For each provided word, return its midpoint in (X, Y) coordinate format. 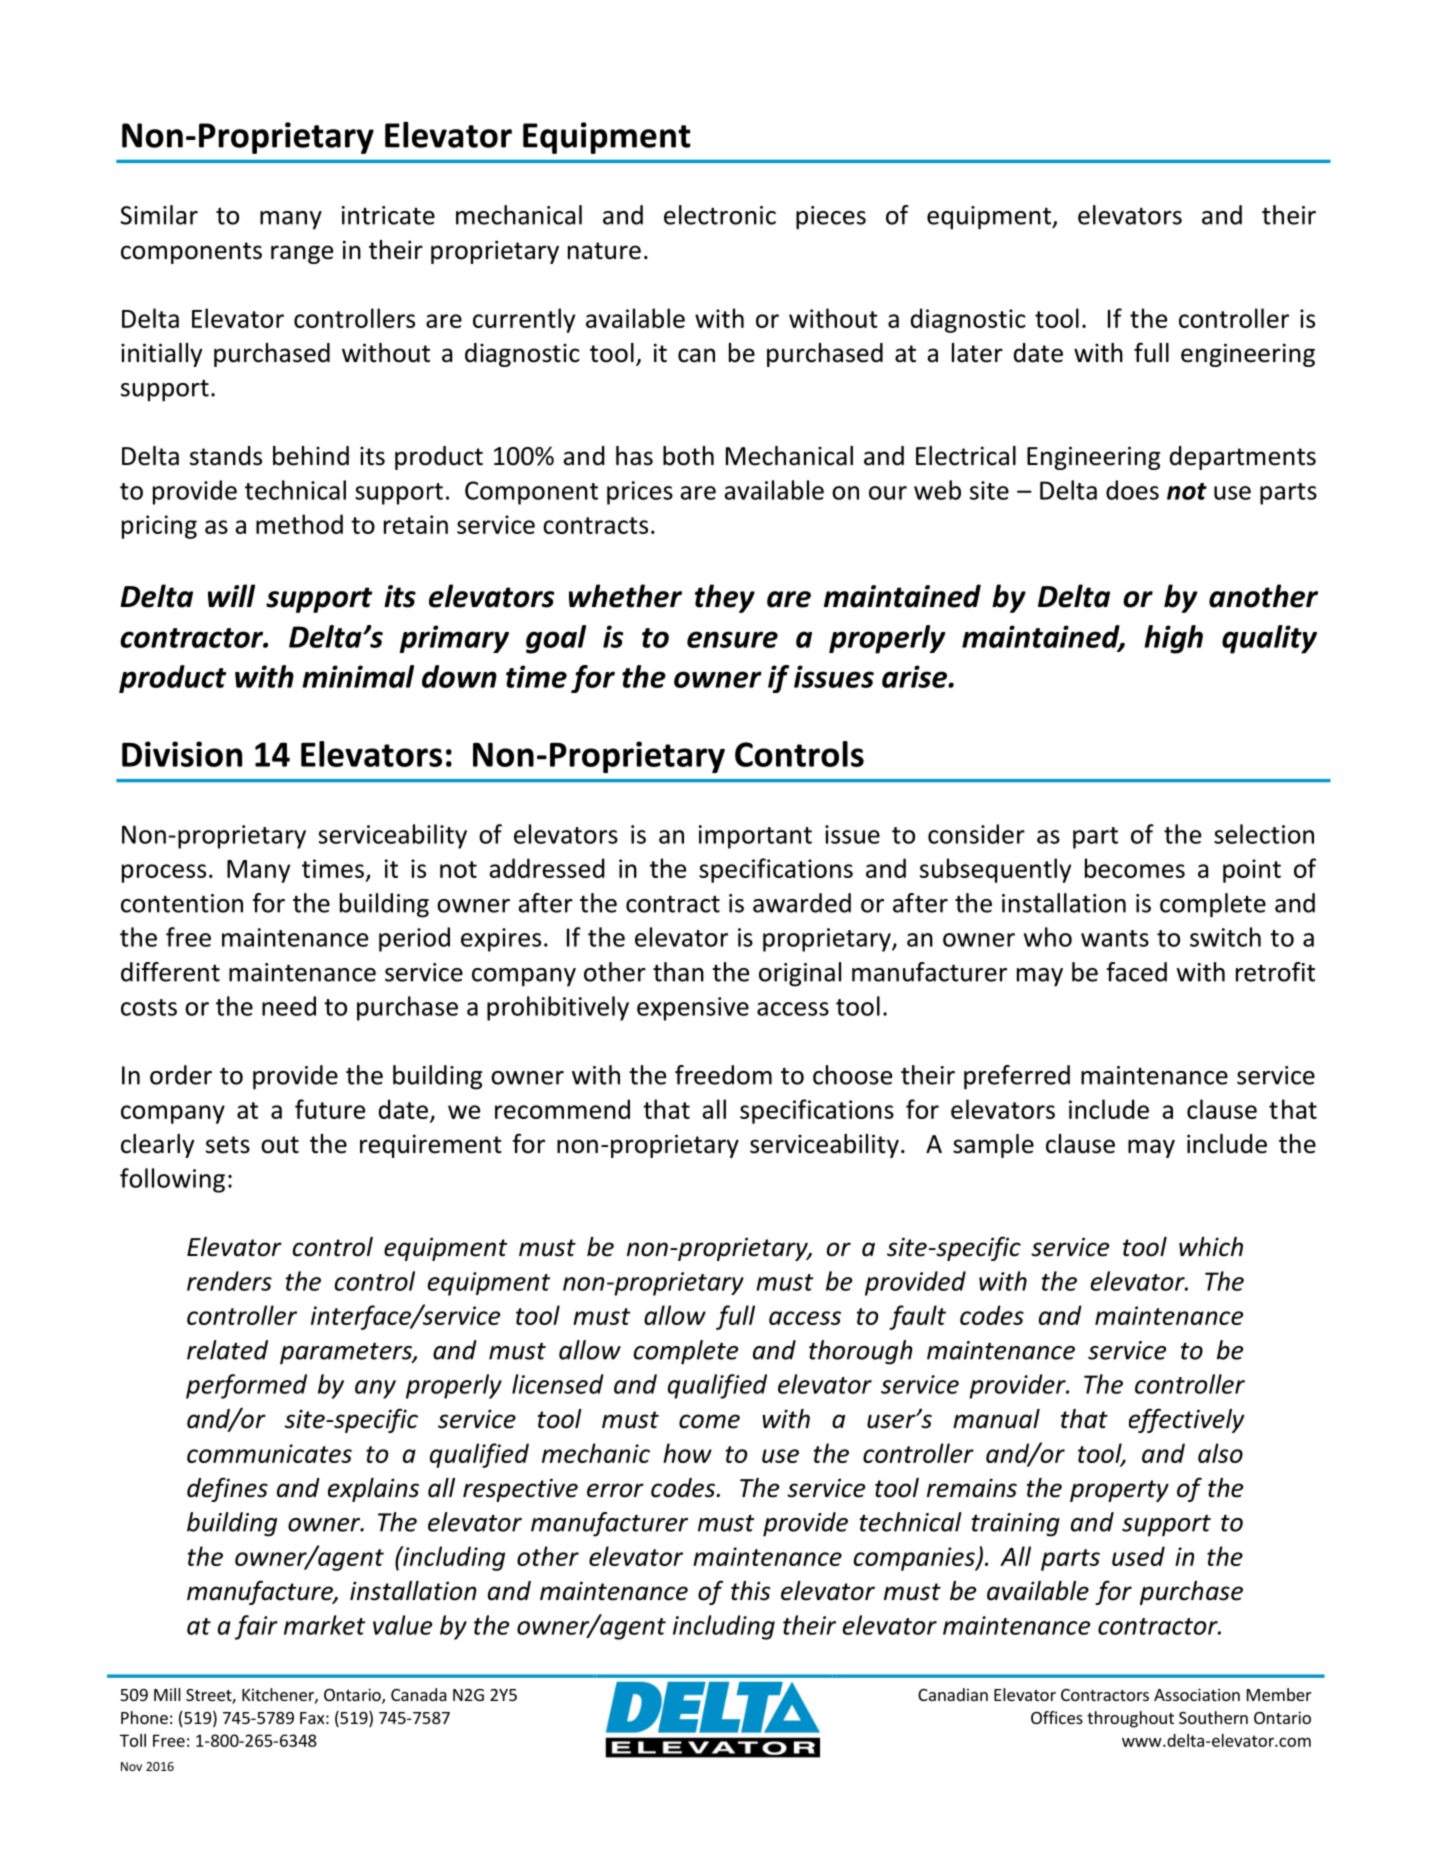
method (299, 524)
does (1132, 490)
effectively (1187, 1420)
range (302, 254)
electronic (720, 215)
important (755, 837)
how (687, 1453)
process (164, 873)
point (1252, 871)
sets (228, 1145)
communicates (269, 1453)
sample (993, 1146)
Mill (167, 1694)
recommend (562, 1109)
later (977, 353)
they (725, 598)
